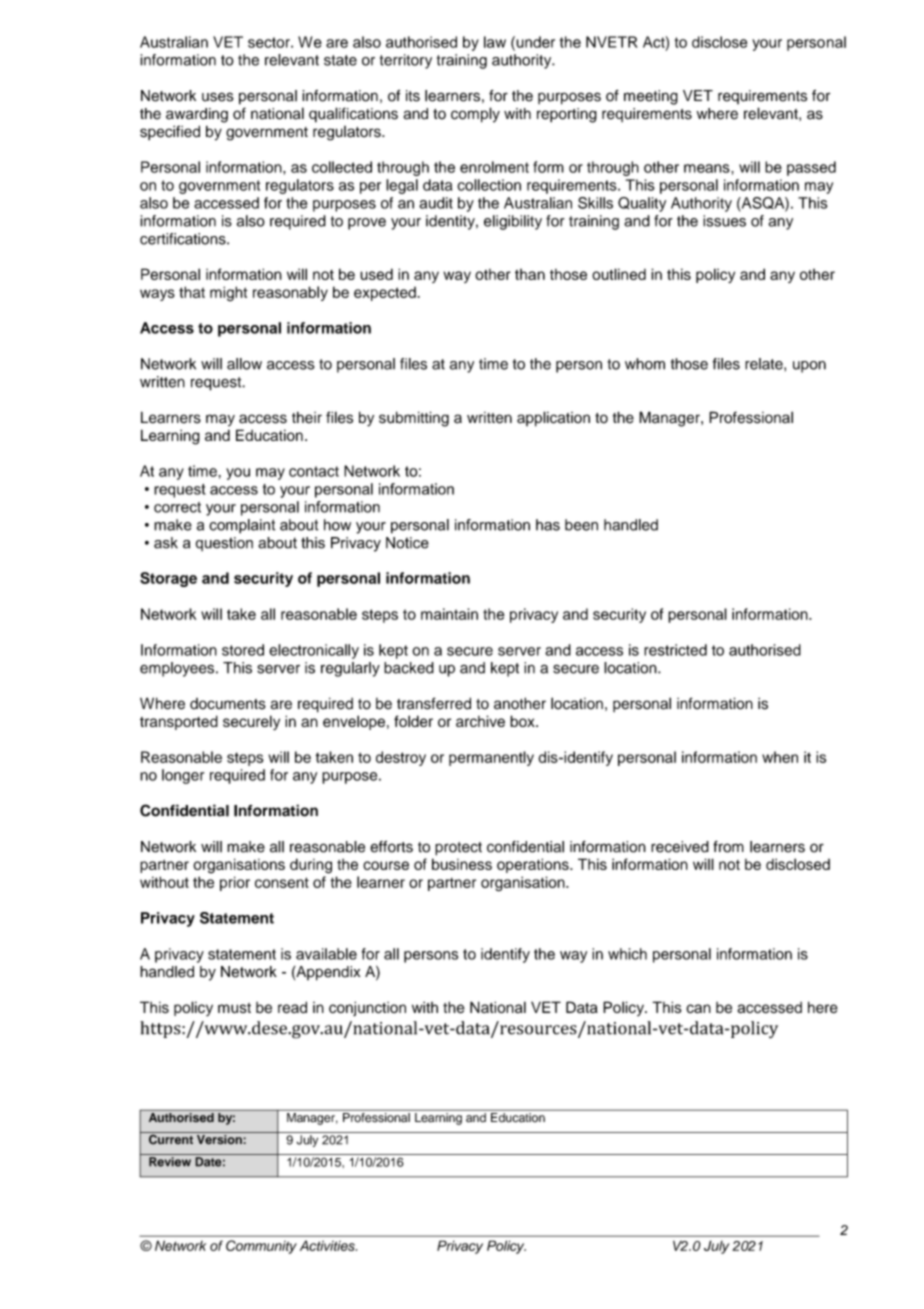  Describe the element at coordinates (698, 1008) in the screenshot. I see `can` at that location.
